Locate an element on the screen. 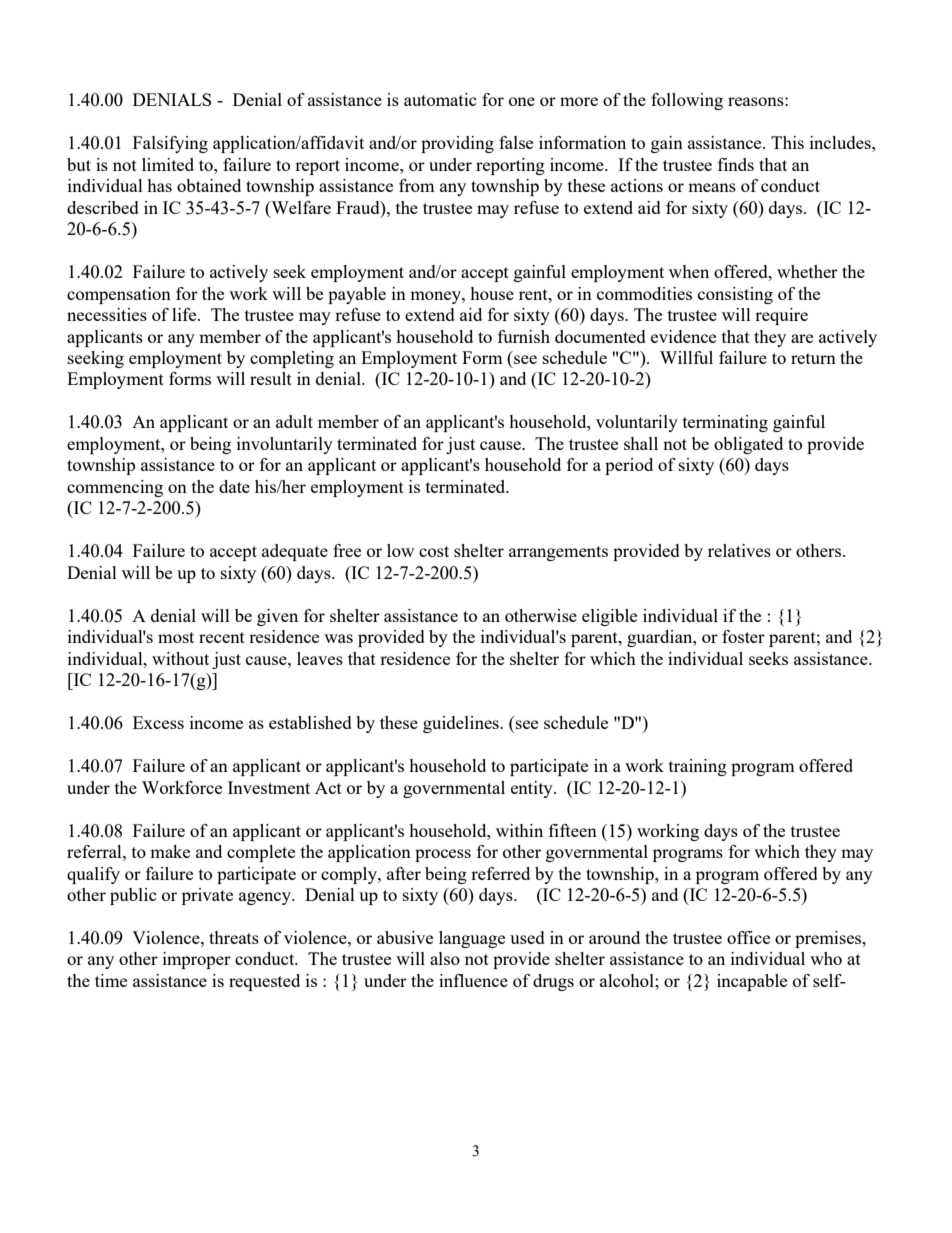 This screenshot has height=1233, width=952. This is located at coordinates (787, 142).
